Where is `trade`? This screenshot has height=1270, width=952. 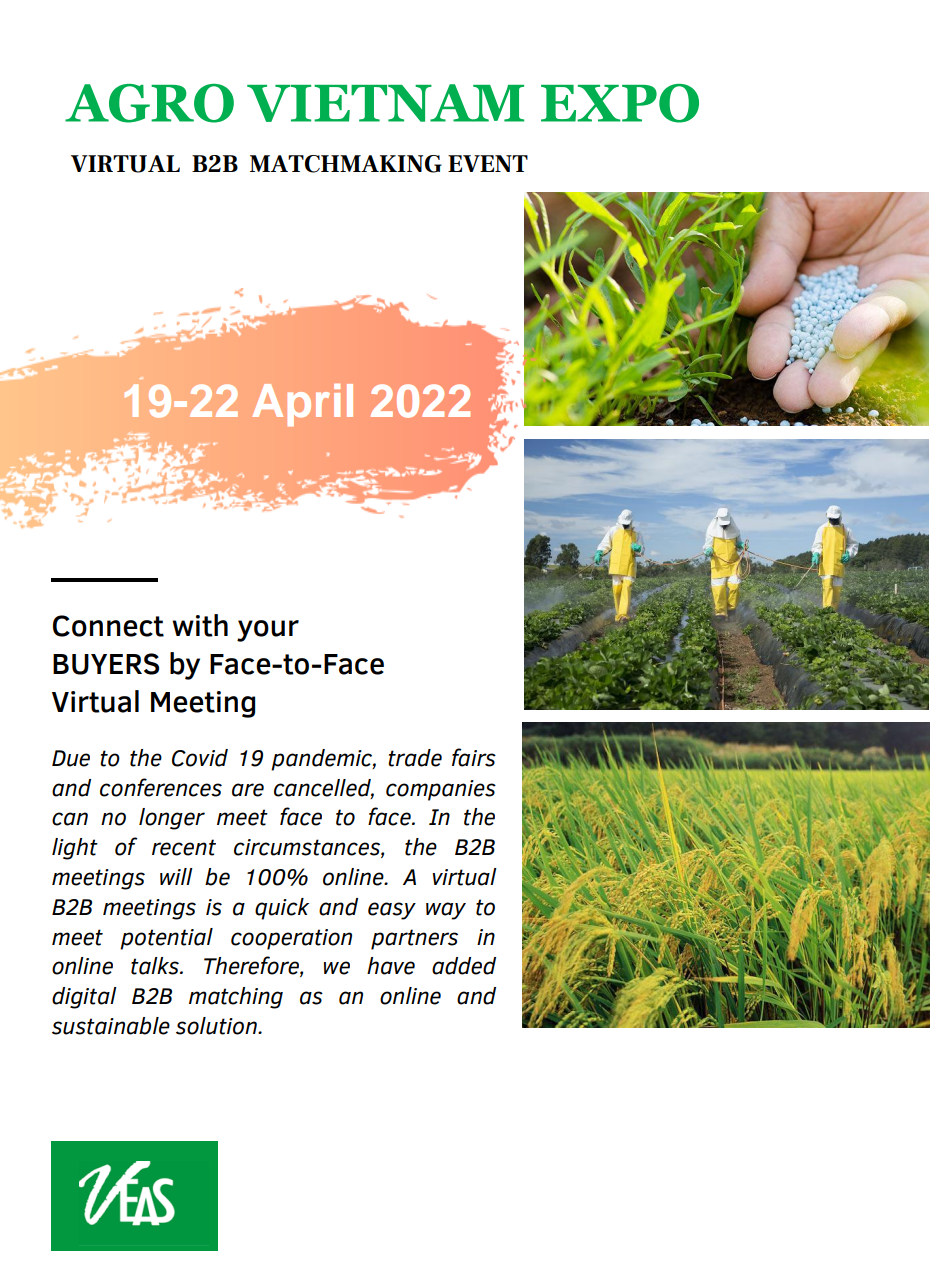
trade is located at coordinates (415, 758).
